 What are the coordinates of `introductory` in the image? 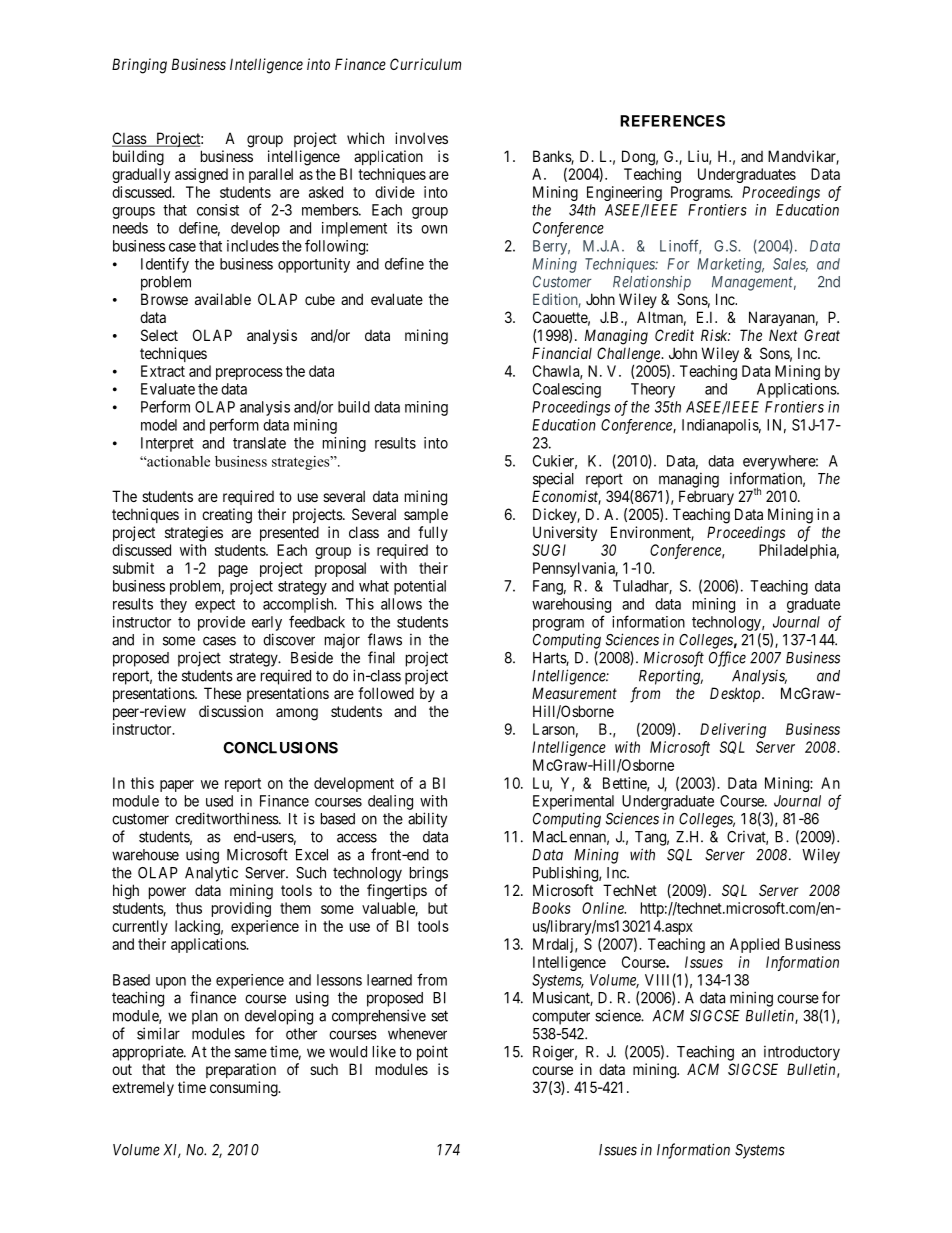 It's located at (802, 1053).
